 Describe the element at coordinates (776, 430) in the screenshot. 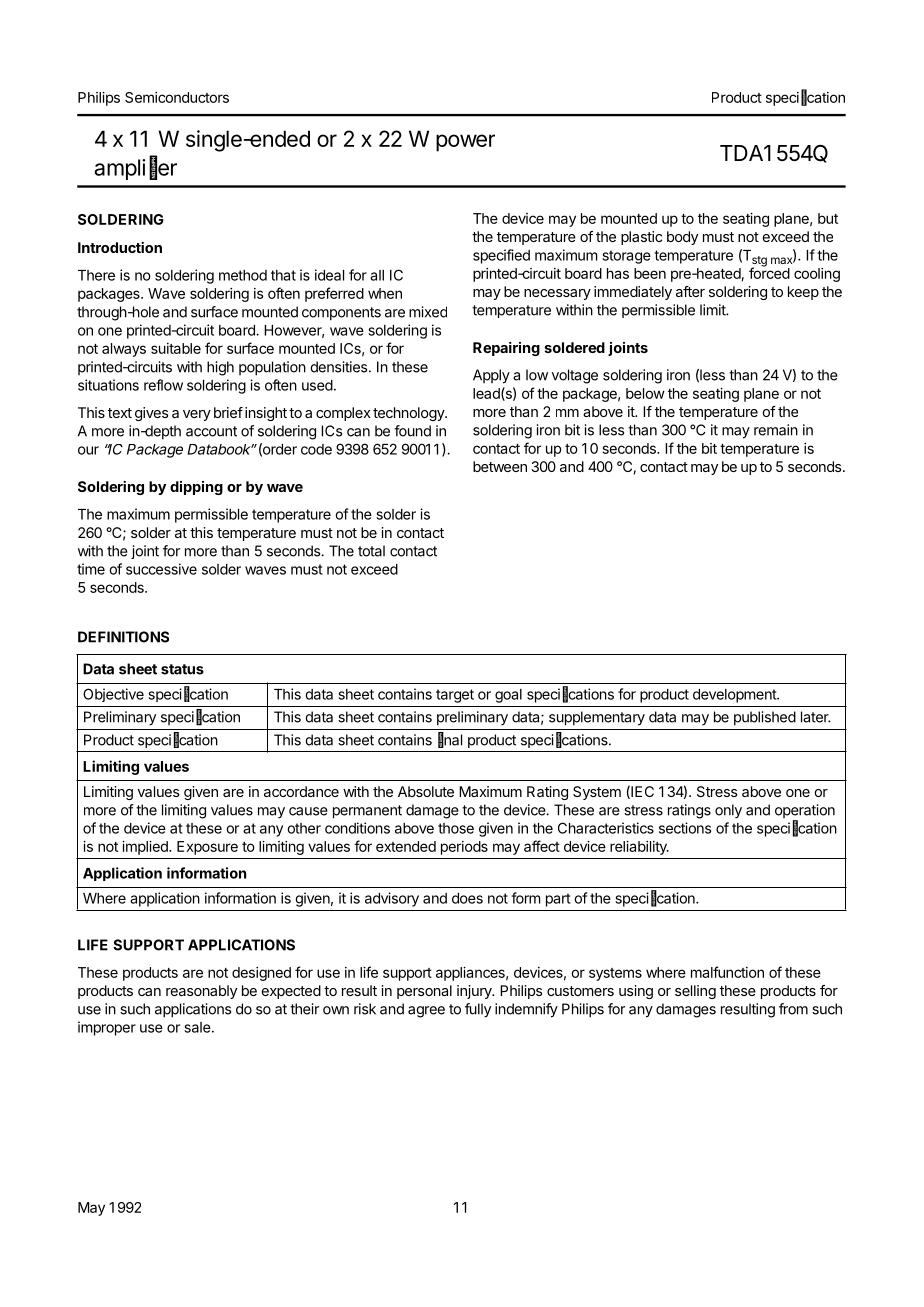

I see `remain` at that location.
